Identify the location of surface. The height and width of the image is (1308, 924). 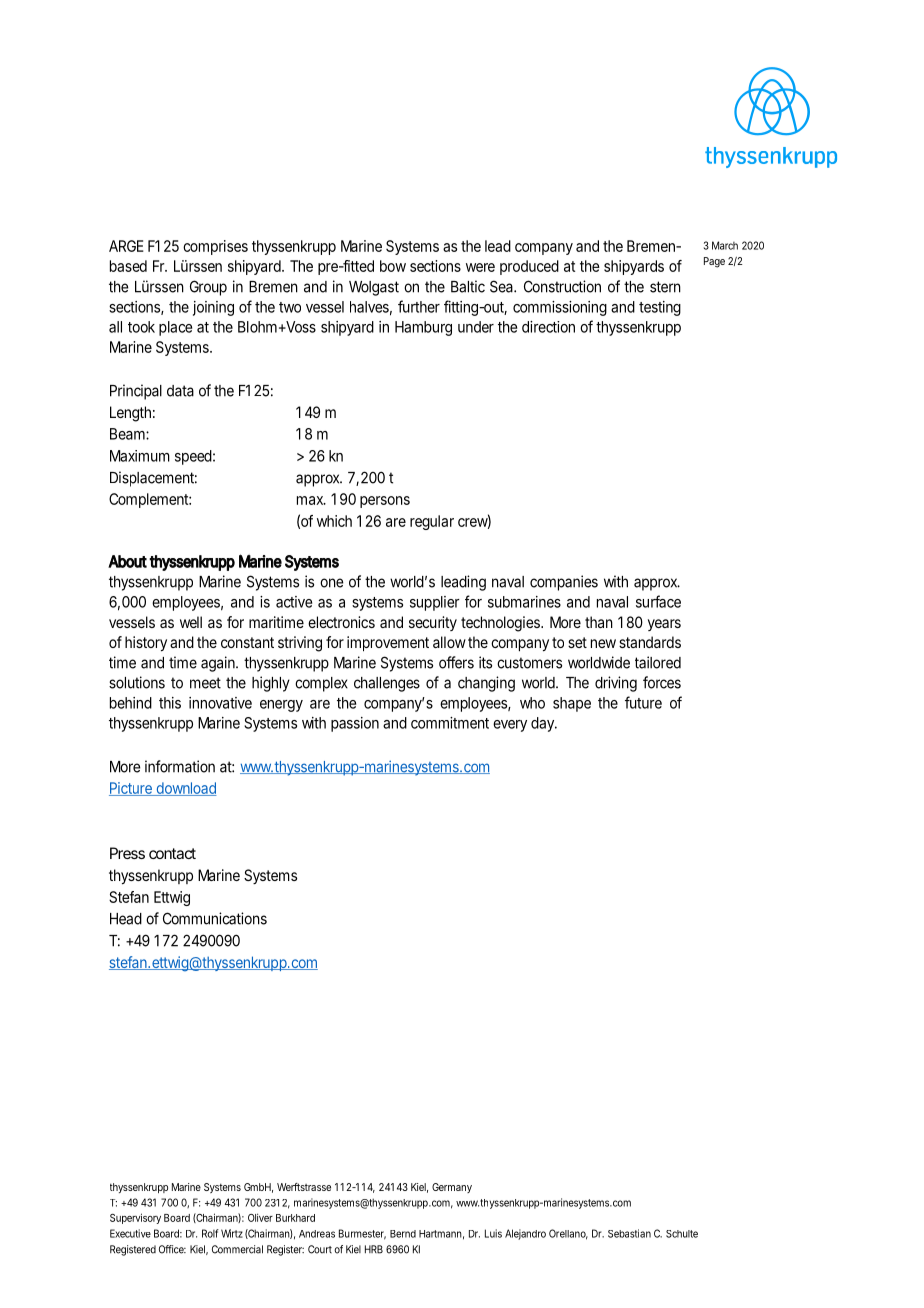
(658, 601).
